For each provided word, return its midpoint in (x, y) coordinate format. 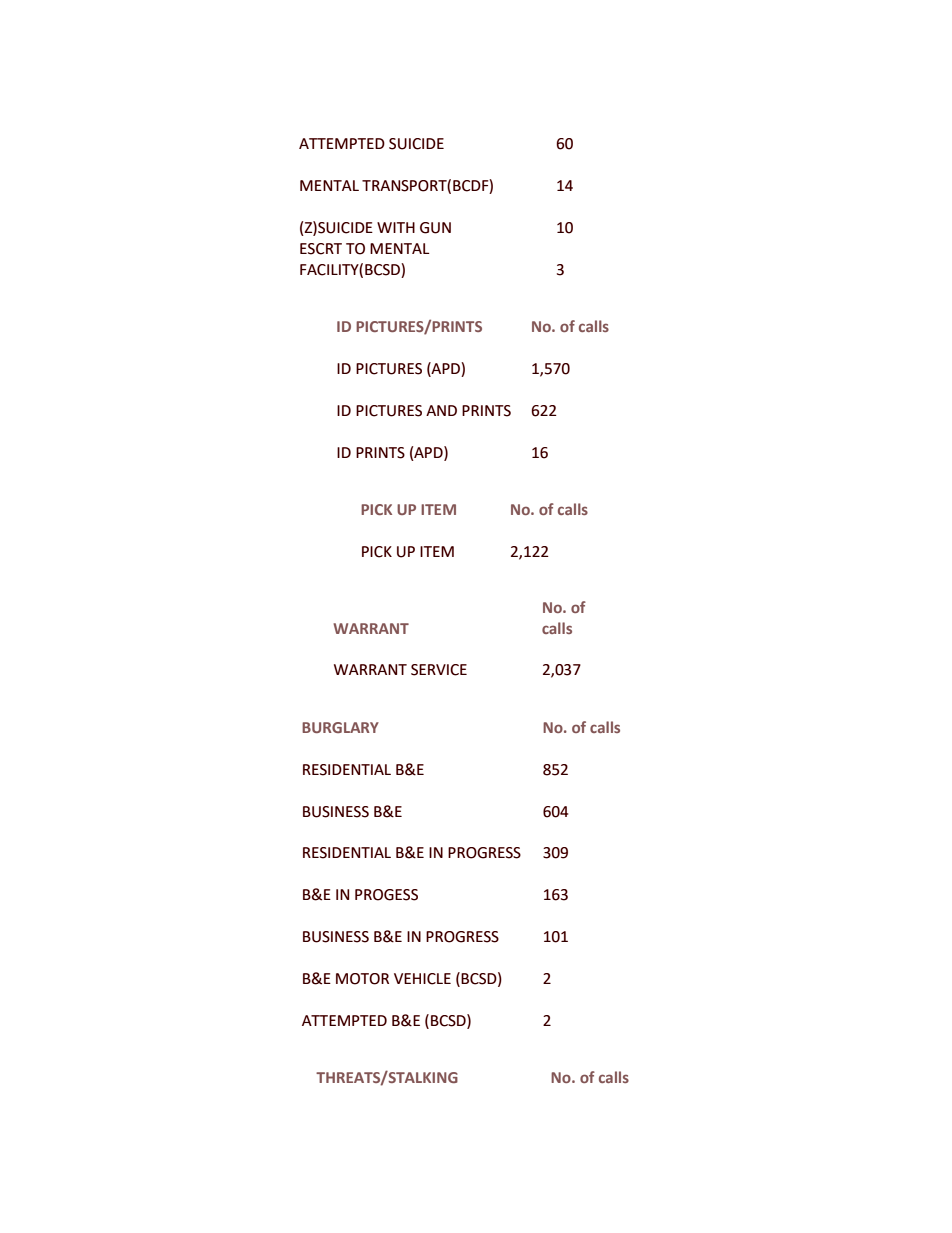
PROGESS (386, 895)
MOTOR (362, 979)
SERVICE (439, 670)
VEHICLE (422, 979)
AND (441, 410)
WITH (396, 227)
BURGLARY (340, 727)
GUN (435, 228)
